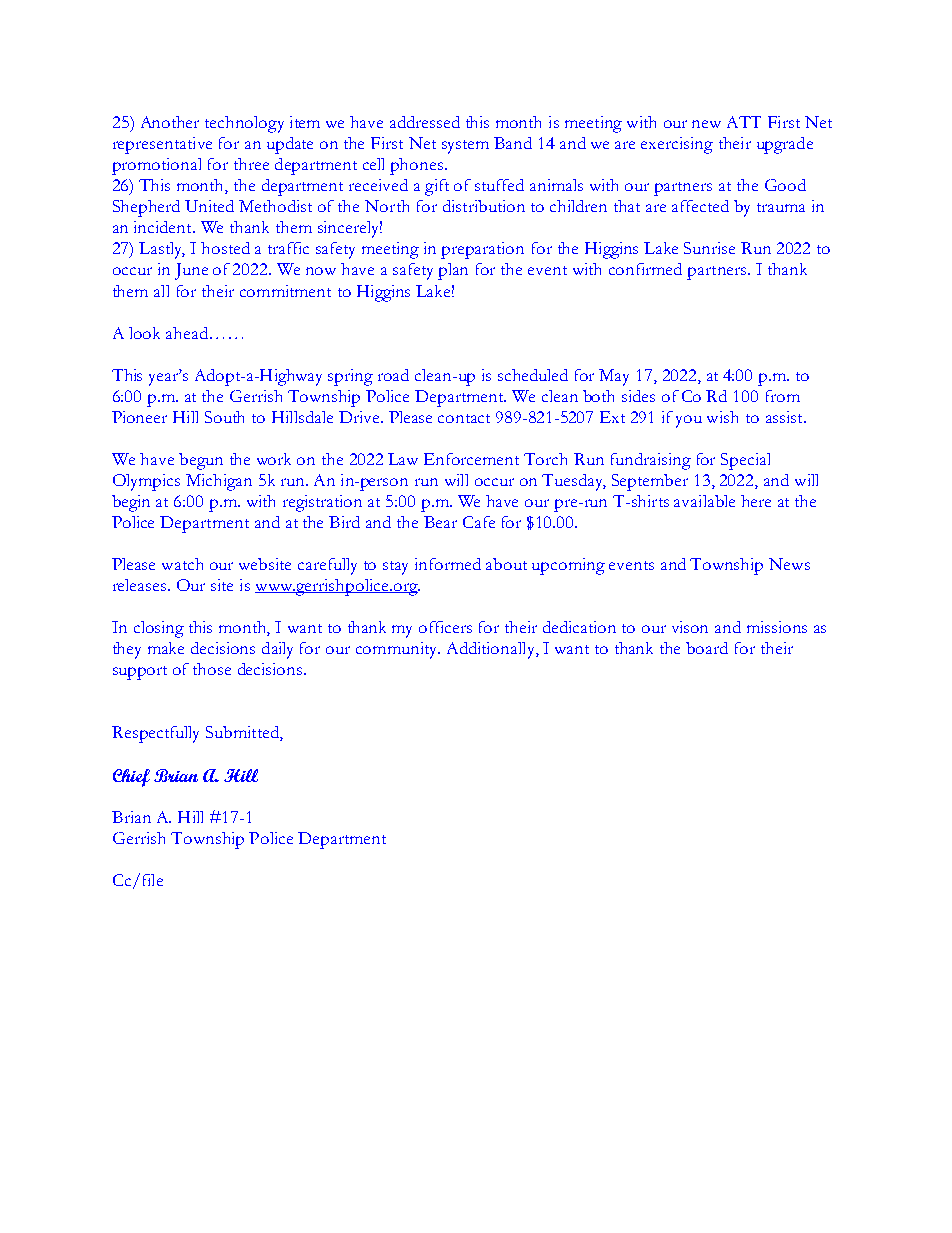 This image has width=952, height=1233. What do you see at coordinates (155, 734) in the image?
I see `Respectfully` at bounding box center [155, 734].
